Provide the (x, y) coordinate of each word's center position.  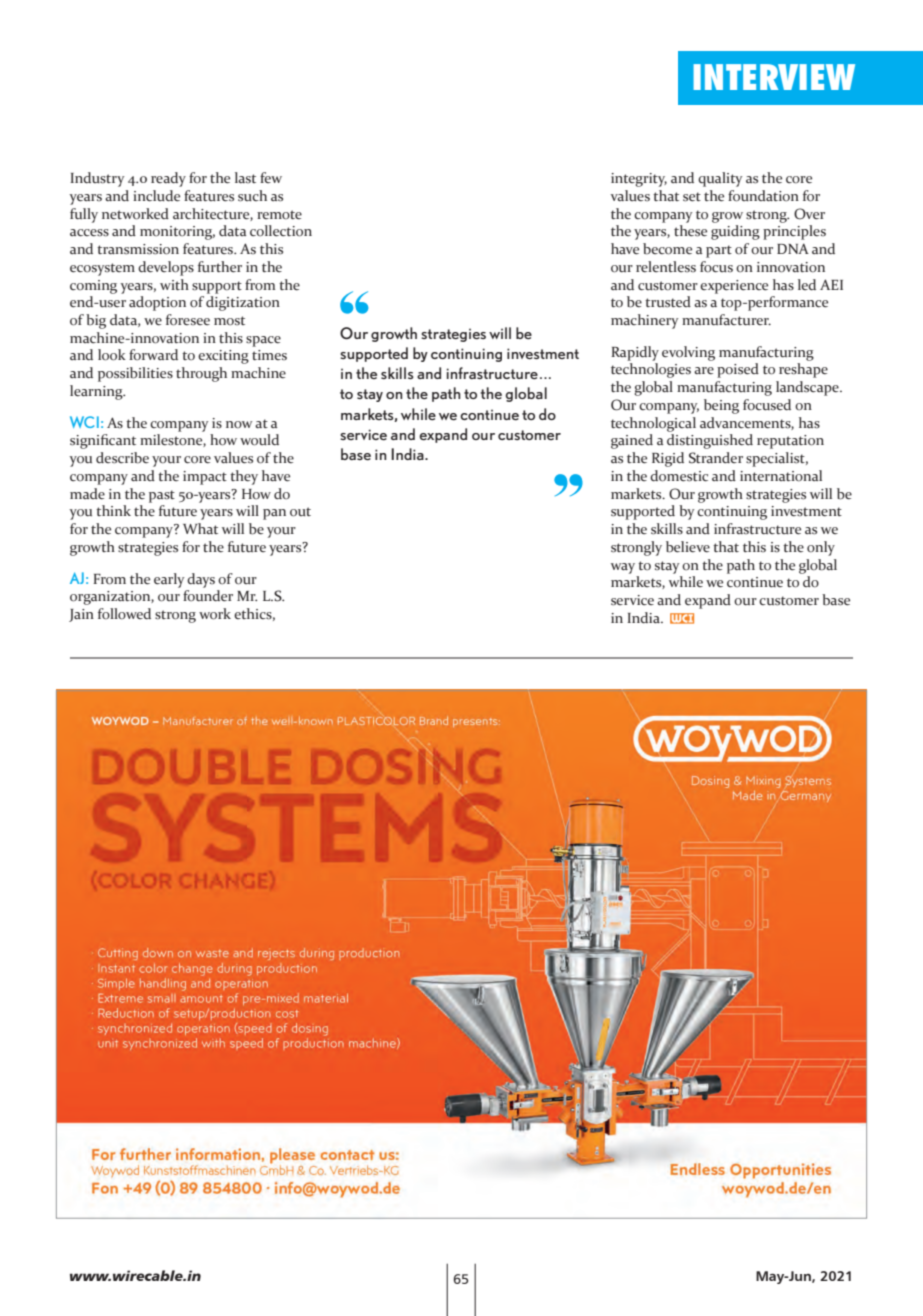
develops (166, 268)
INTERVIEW (774, 77)
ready (168, 179)
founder (208, 596)
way (623, 568)
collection (281, 231)
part (719, 251)
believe (688, 547)
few (271, 177)
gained (632, 441)
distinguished (710, 441)
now (239, 425)
